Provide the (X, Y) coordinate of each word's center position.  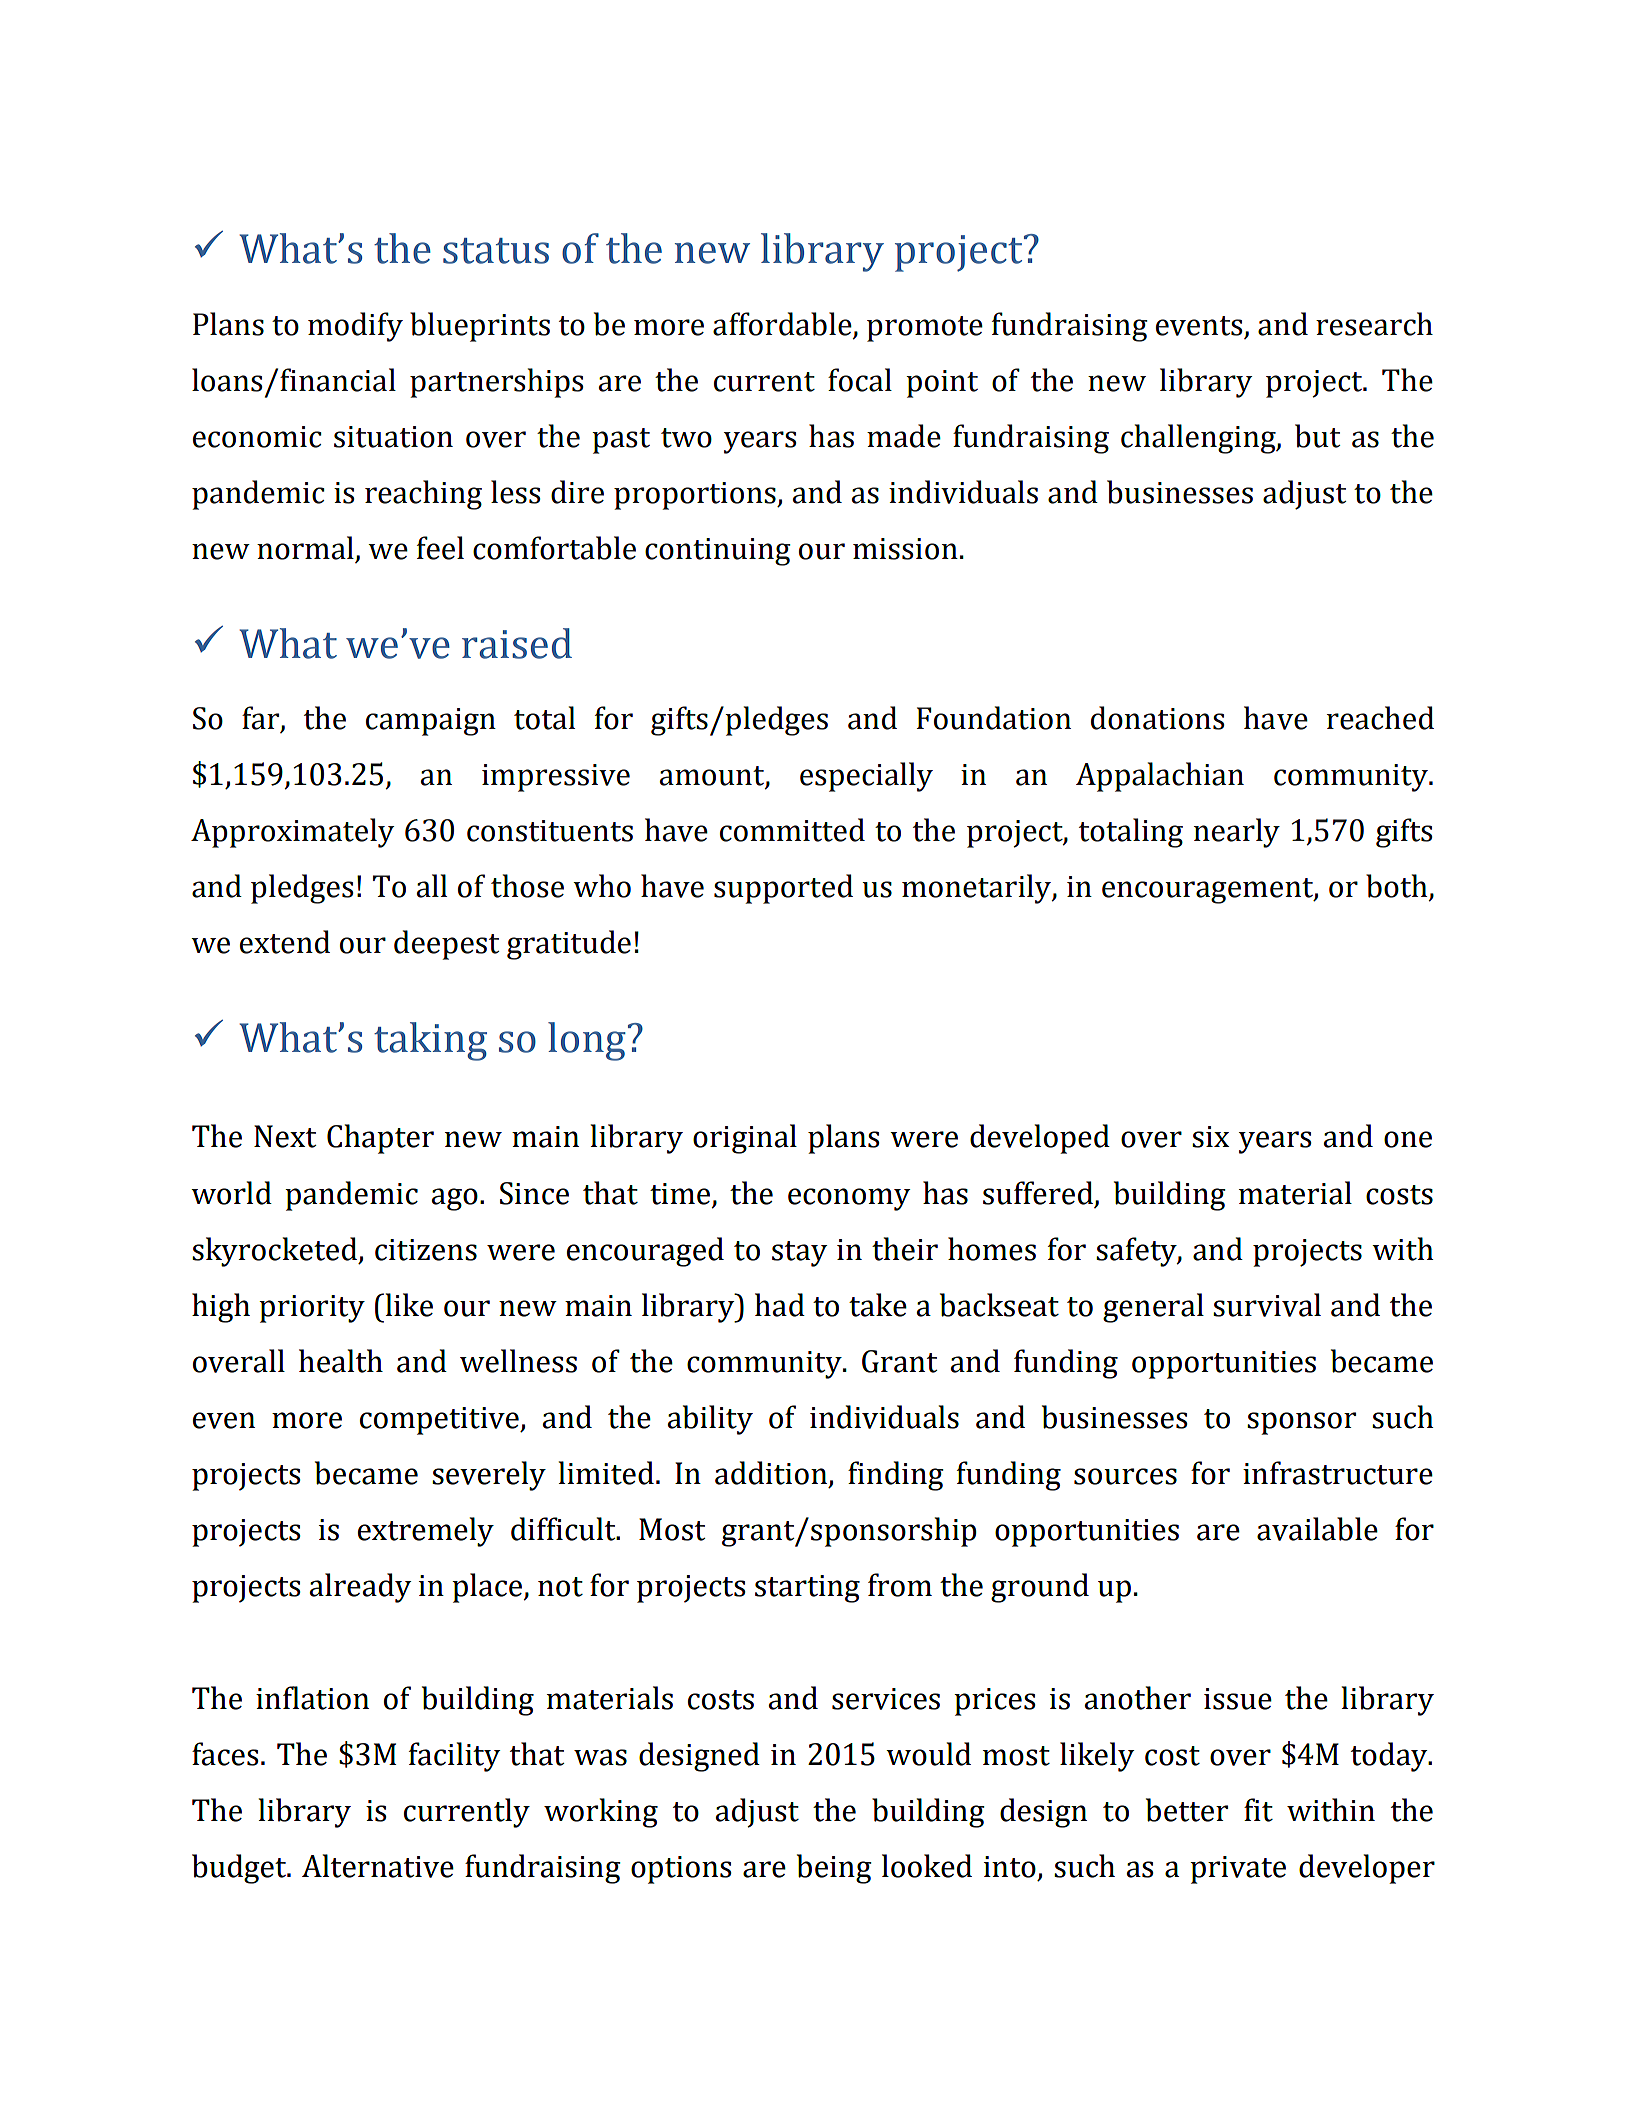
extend (285, 942)
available (1317, 1529)
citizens (426, 1250)
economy (849, 1199)
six (1210, 1137)
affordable (783, 325)
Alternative (378, 1866)
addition (772, 1474)
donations (1157, 718)
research (1374, 324)
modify (355, 327)
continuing (718, 552)
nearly (1237, 833)
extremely (426, 1532)
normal (305, 548)
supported (783, 889)
